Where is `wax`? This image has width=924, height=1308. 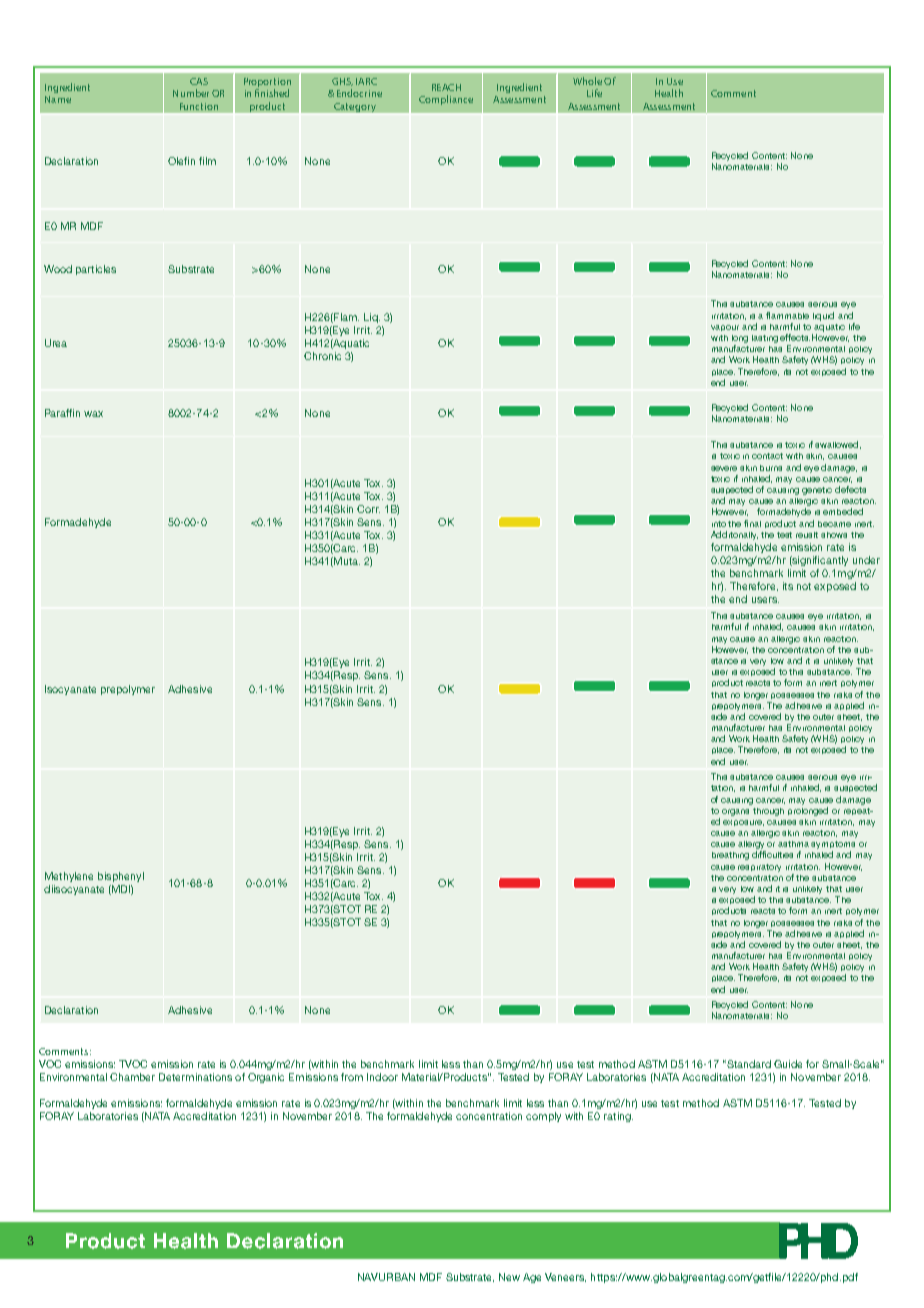 wax is located at coordinates (93, 414).
